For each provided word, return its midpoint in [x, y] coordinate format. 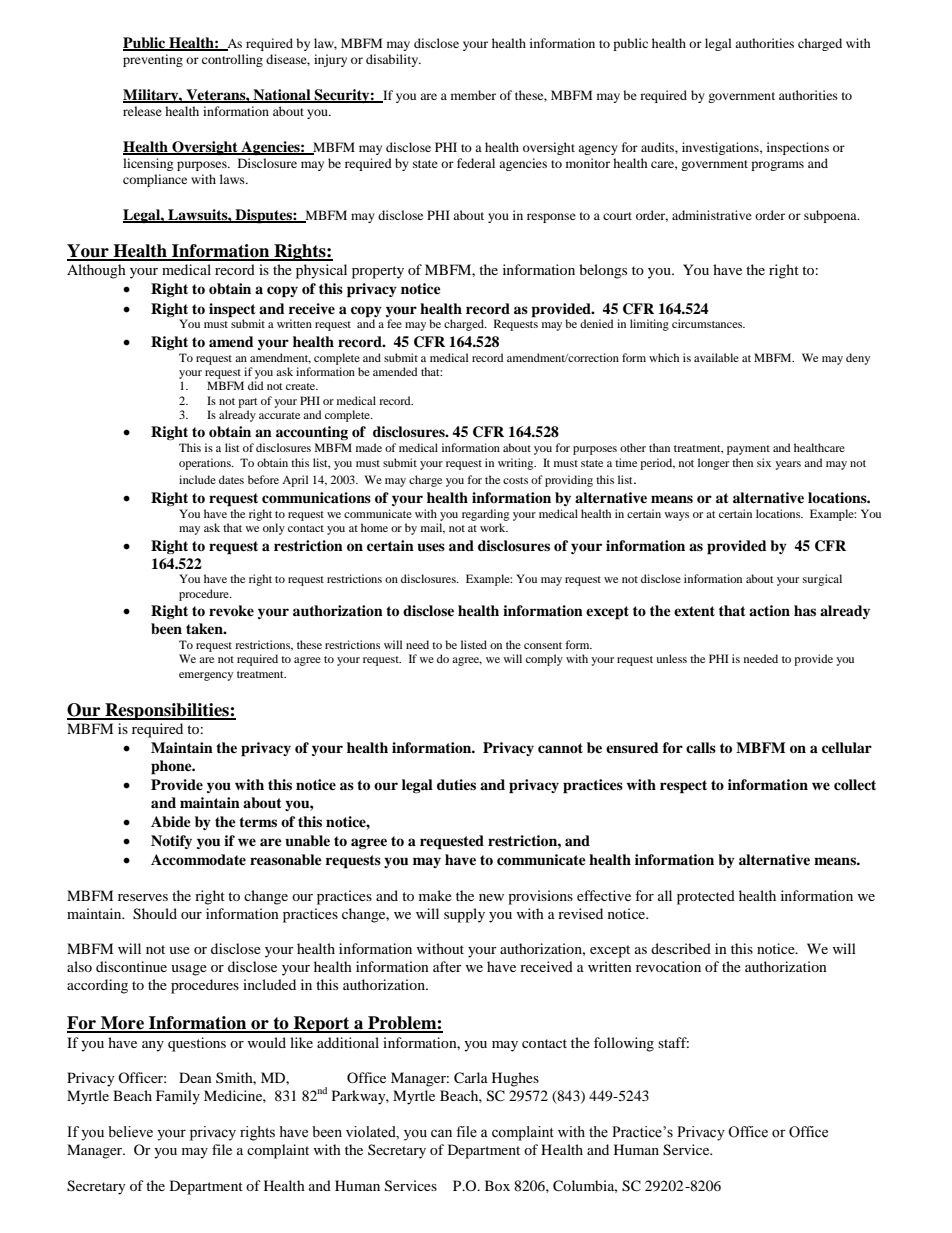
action [769, 611]
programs [777, 166]
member [473, 95]
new [491, 897]
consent [543, 645]
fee [394, 323]
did [256, 385]
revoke [231, 611]
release [142, 111]
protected [706, 897]
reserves [143, 897]
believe [130, 1132]
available [716, 357]
